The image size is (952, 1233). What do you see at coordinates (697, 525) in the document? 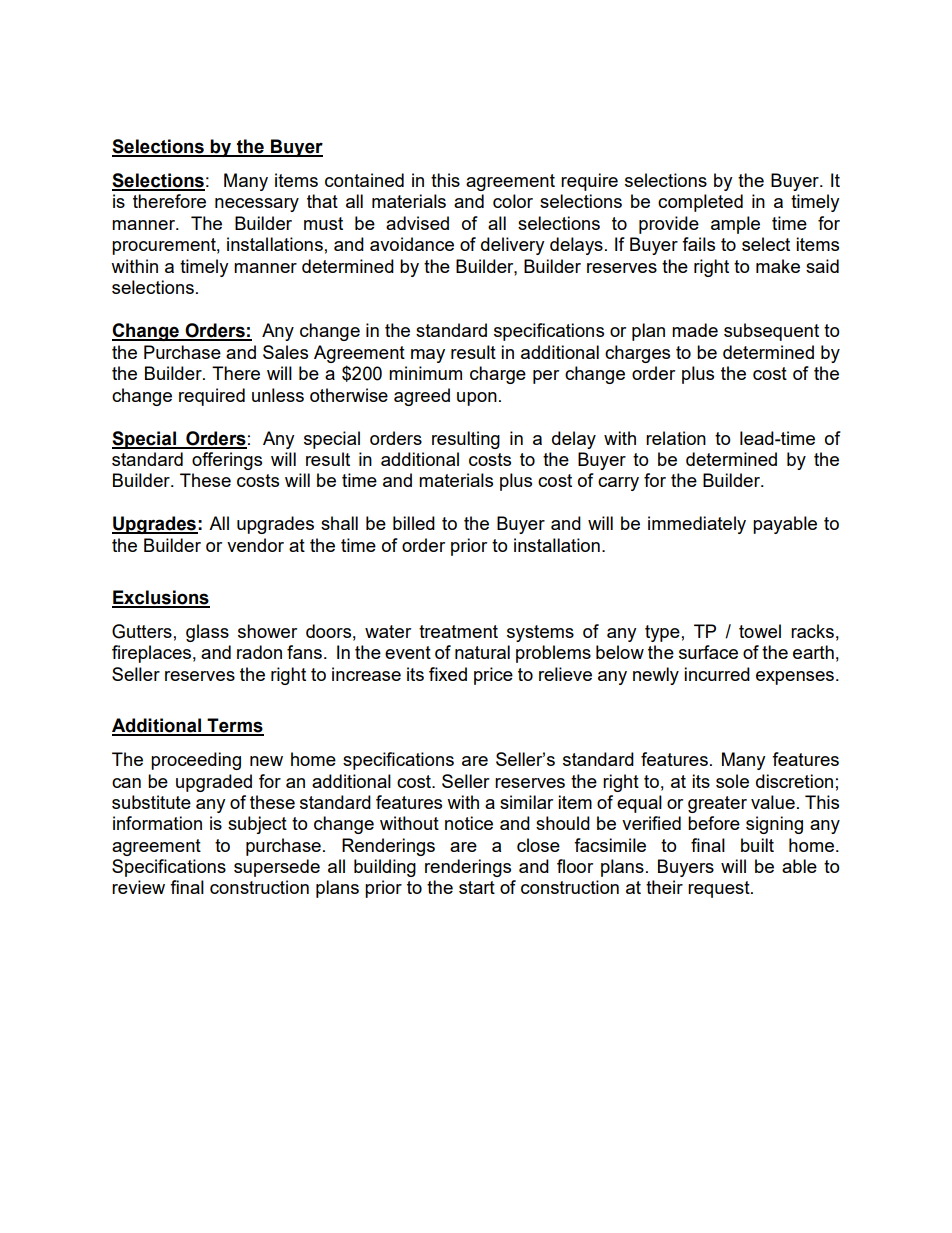
I see `immediately` at bounding box center [697, 525].
